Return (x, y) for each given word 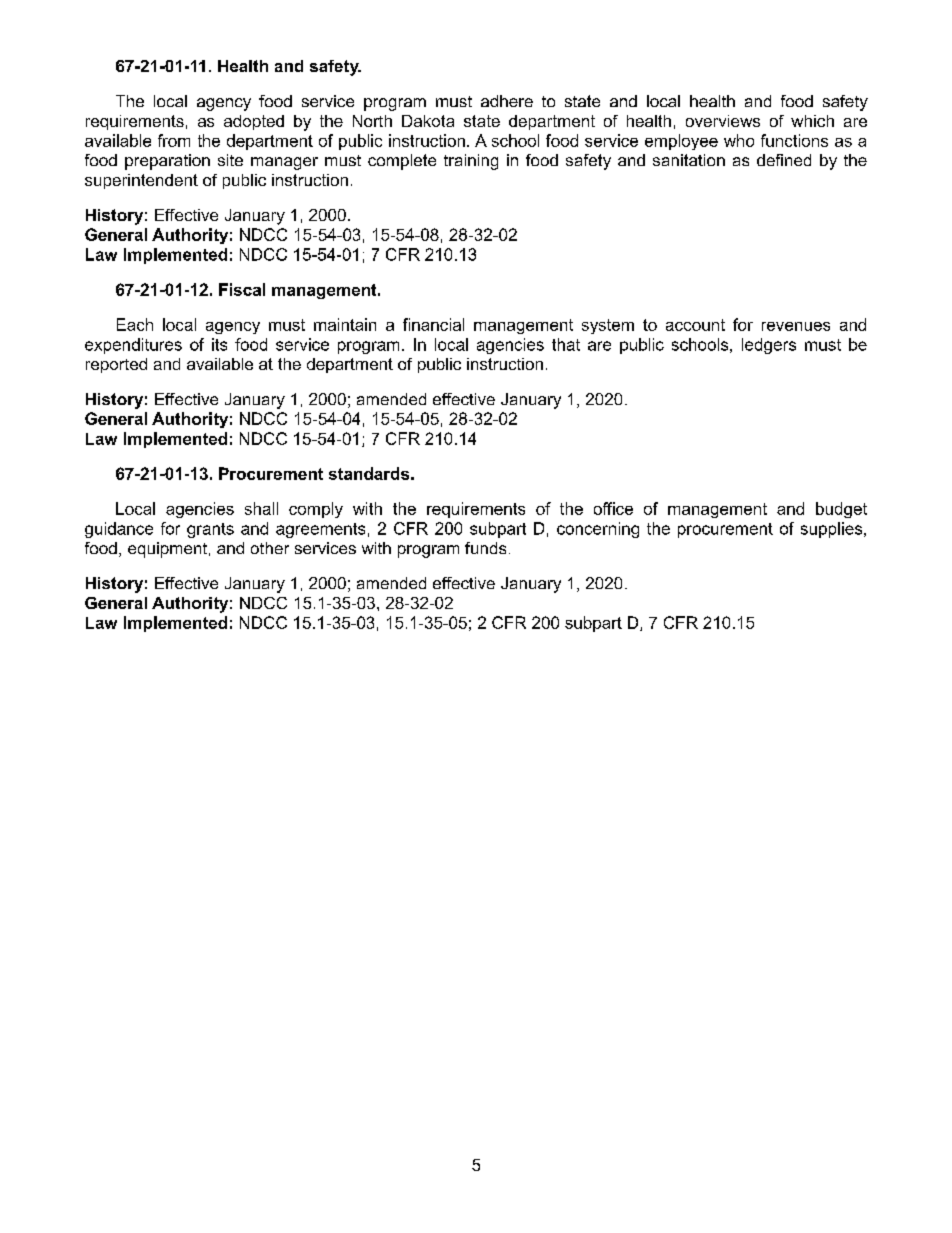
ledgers (769, 346)
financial (433, 324)
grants (210, 530)
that (566, 344)
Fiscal (242, 289)
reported (116, 365)
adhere (507, 101)
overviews (723, 121)
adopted (254, 122)
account (695, 325)
